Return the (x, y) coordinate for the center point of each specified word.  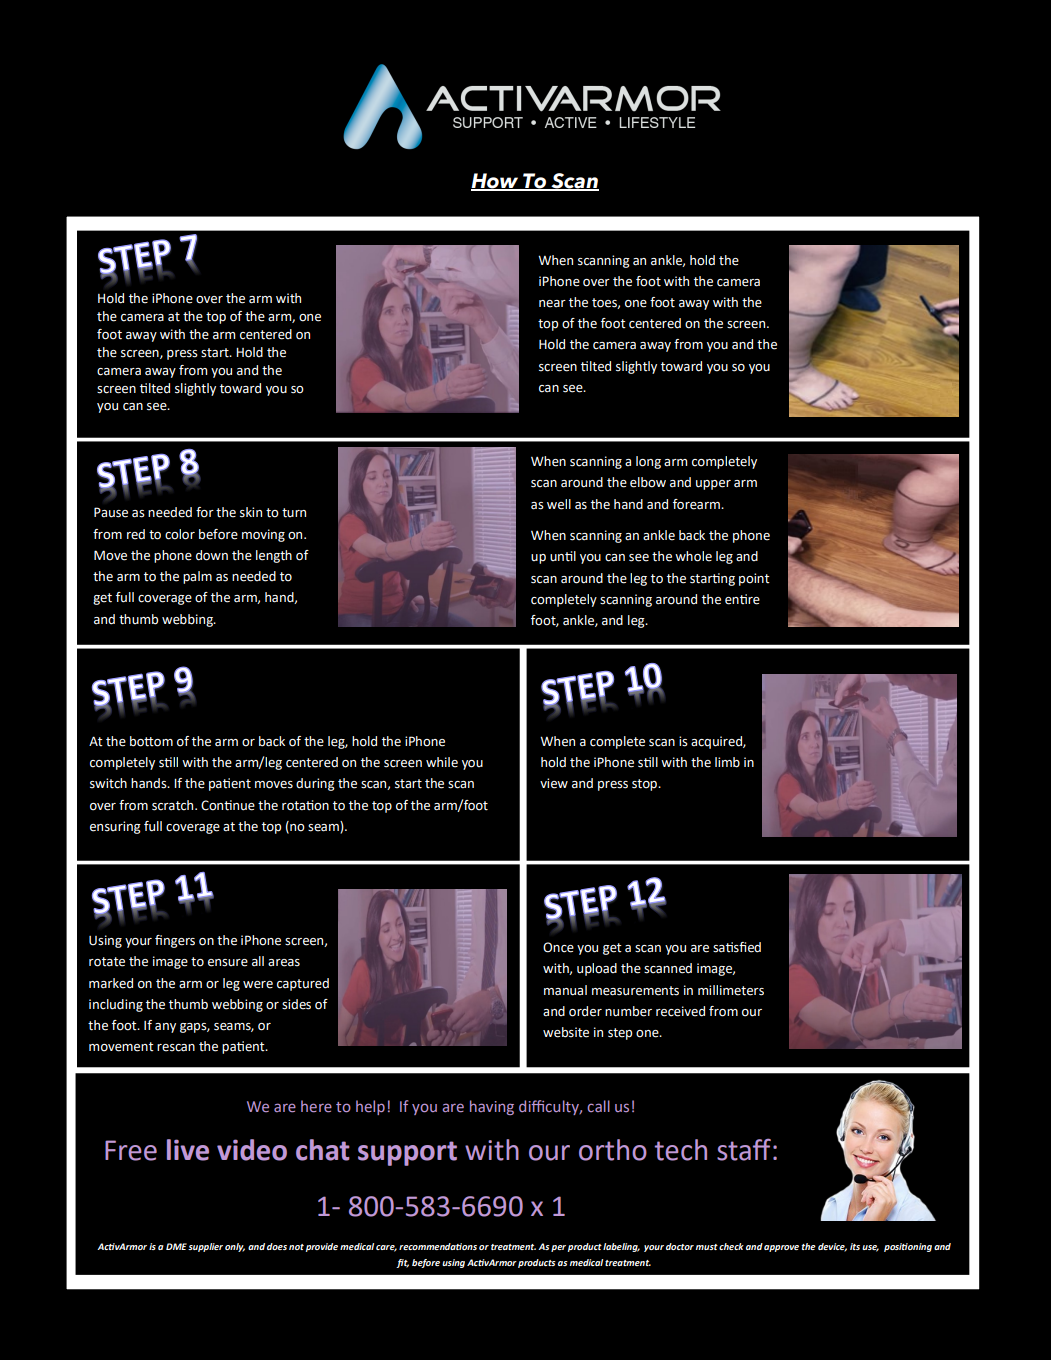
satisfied (737, 947)
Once (558, 947)
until (563, 556)
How (496, 182)
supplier (205, 1247)
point (754, 579)
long (648, 462)
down (212, 555)
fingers (175, 941)
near (552, 304)
